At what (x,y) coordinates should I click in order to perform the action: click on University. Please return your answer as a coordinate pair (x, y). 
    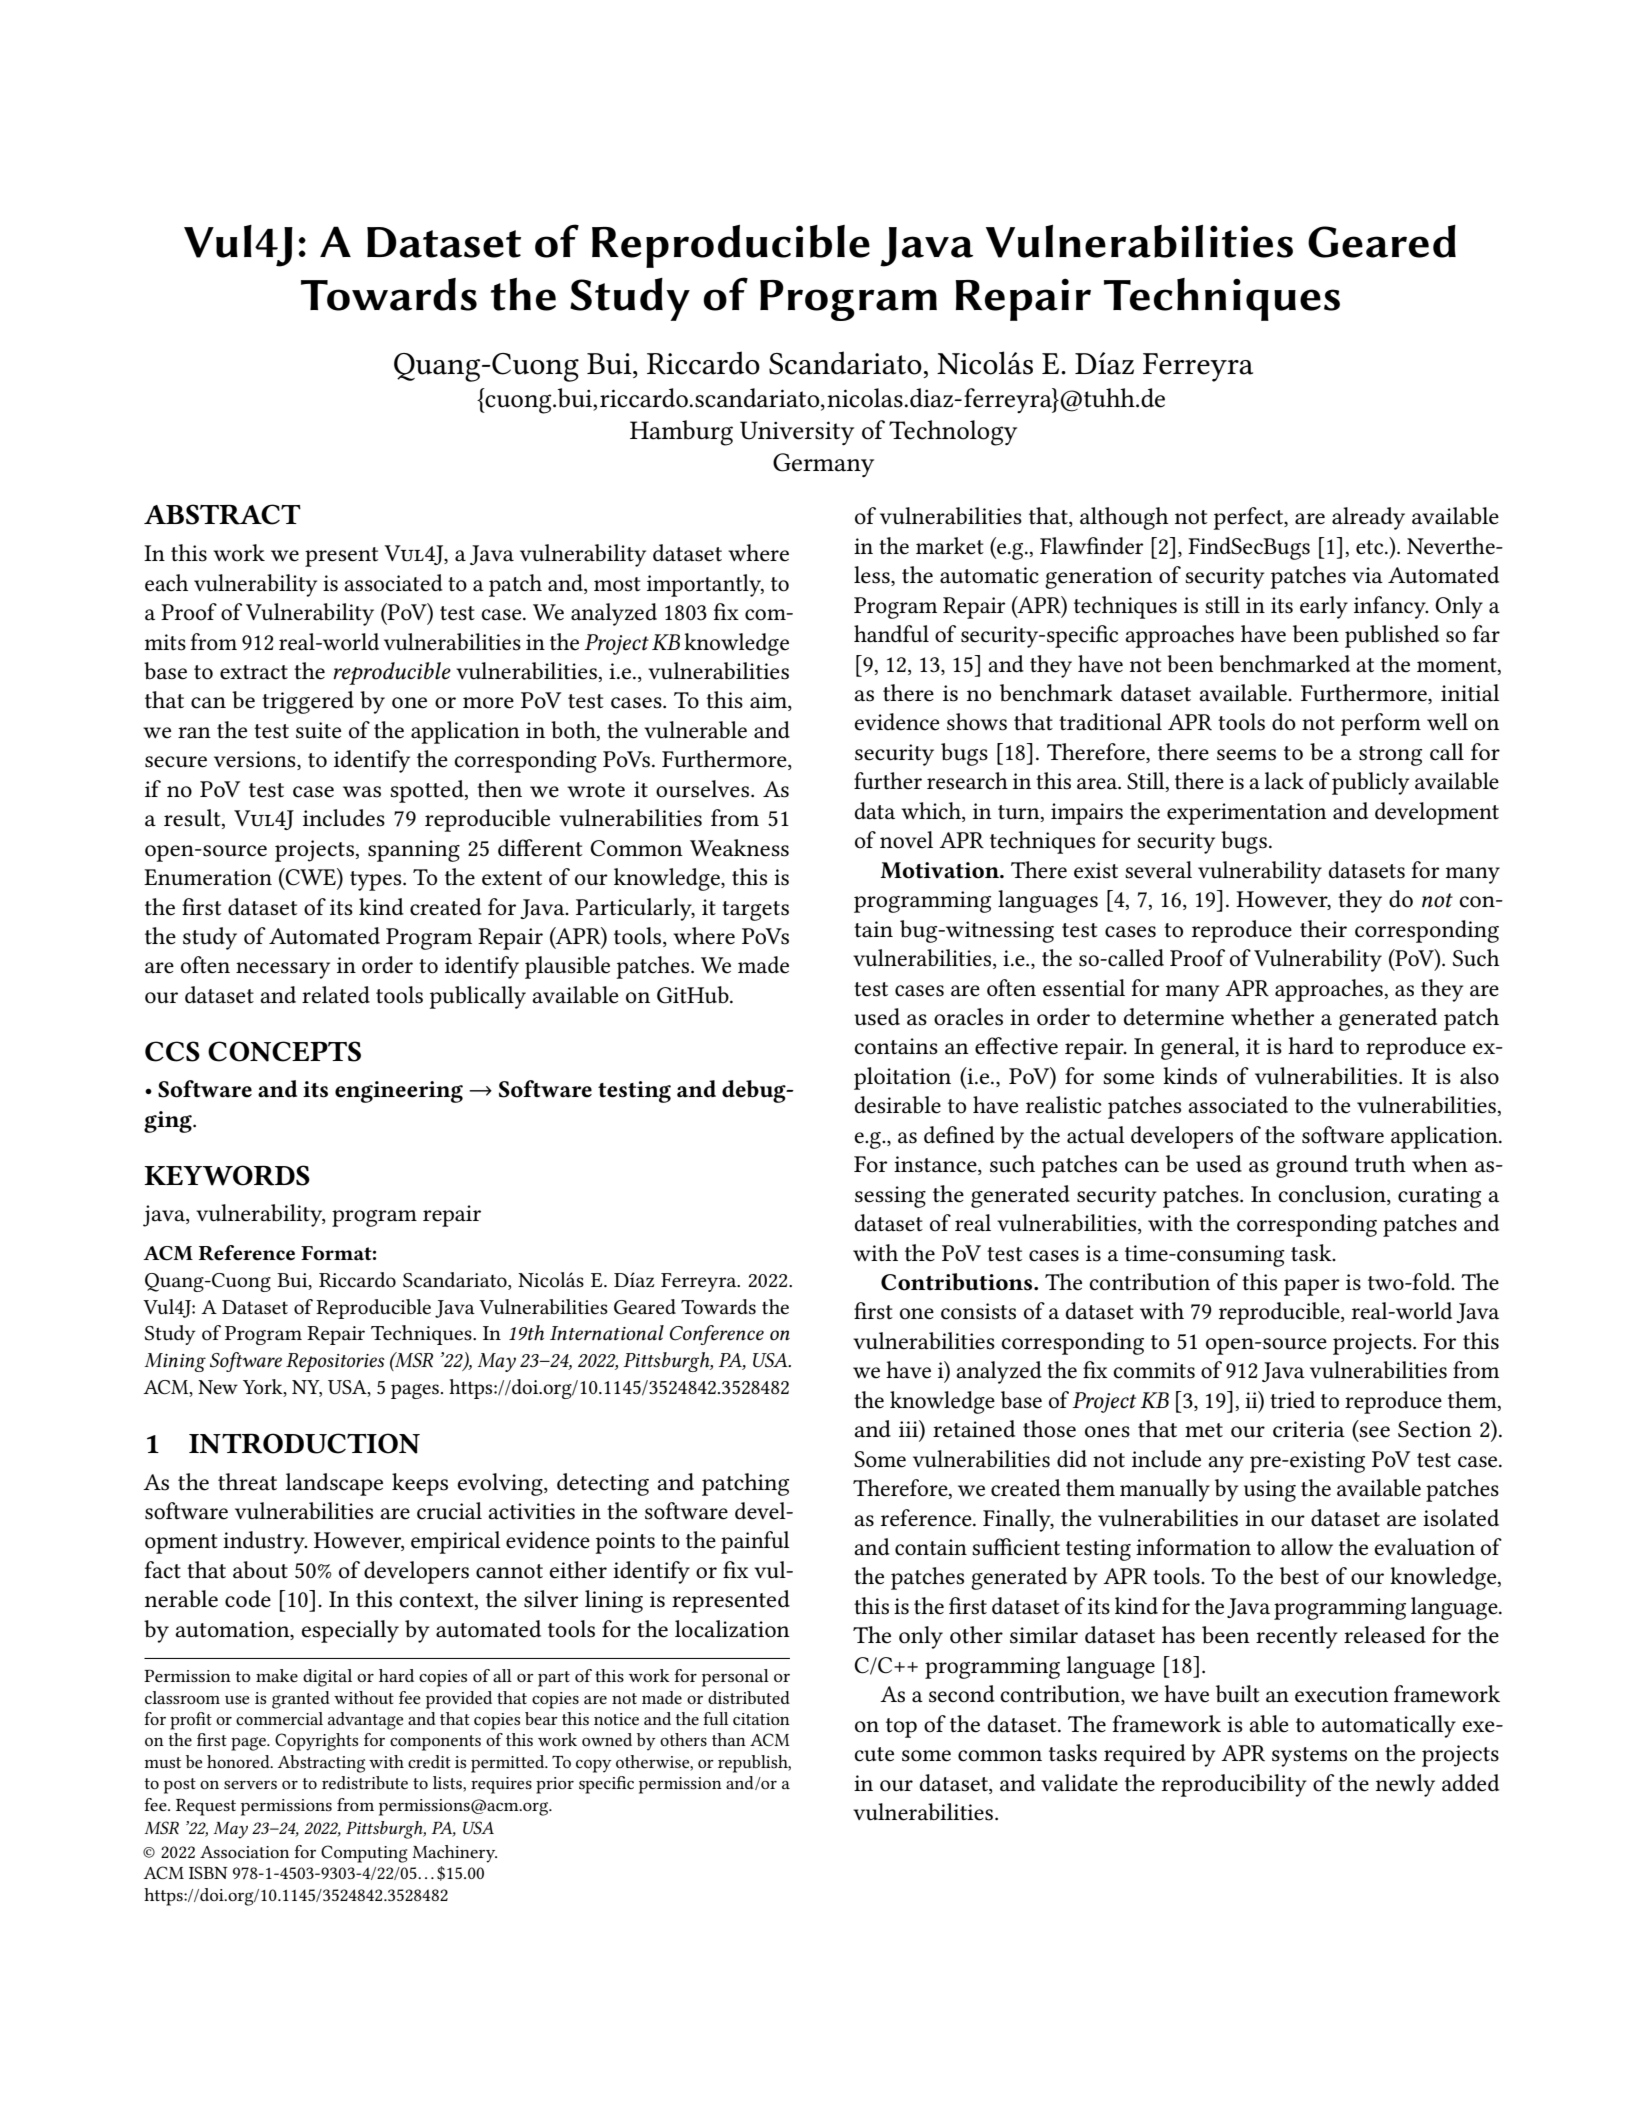
    Looking at the image, I should click on (797, 433).
